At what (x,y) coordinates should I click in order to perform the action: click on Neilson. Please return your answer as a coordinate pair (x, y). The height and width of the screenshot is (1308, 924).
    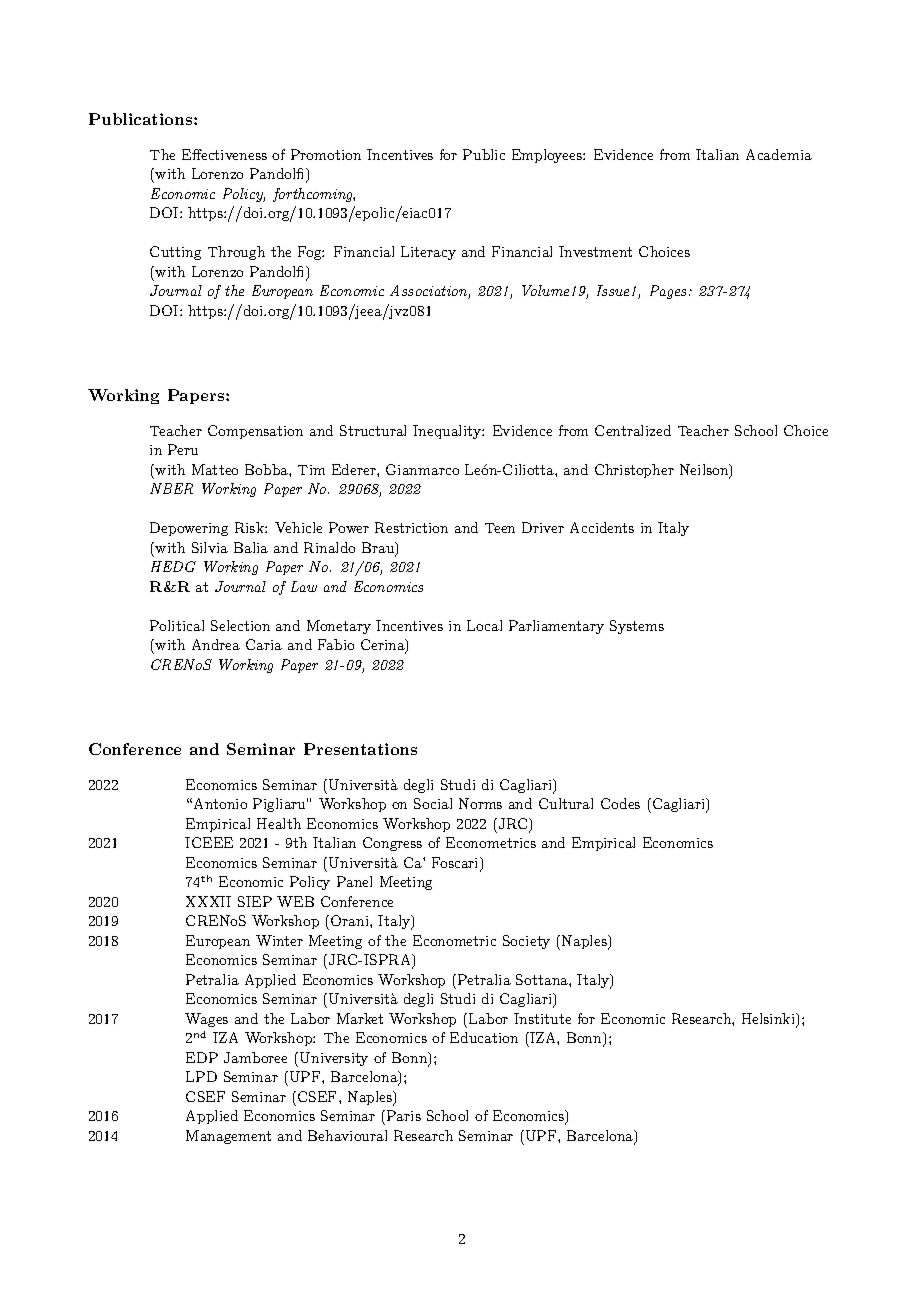
    Looking at the image, I should click on (705, 471).
